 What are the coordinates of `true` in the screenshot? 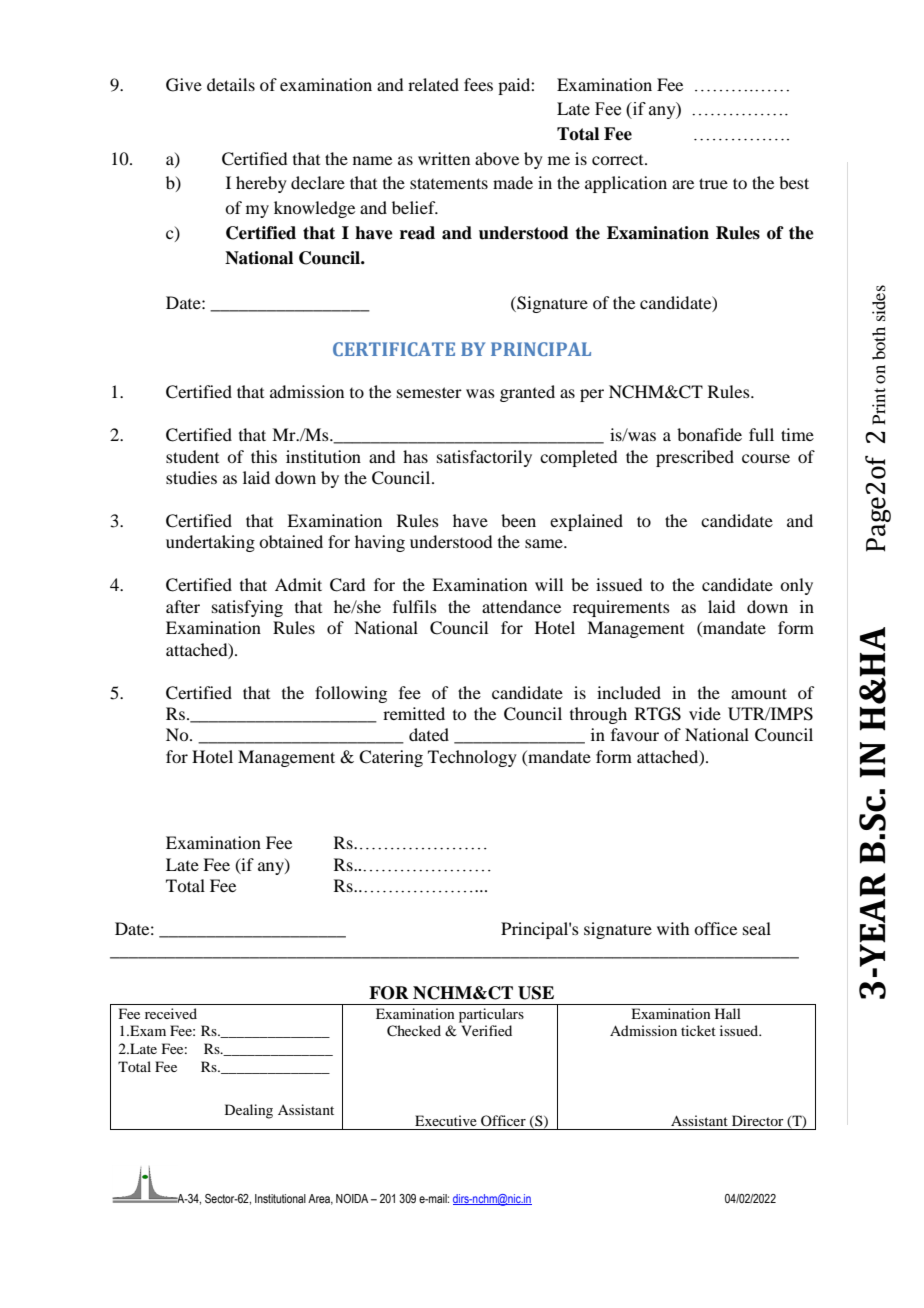 It's located at (713, 183).
